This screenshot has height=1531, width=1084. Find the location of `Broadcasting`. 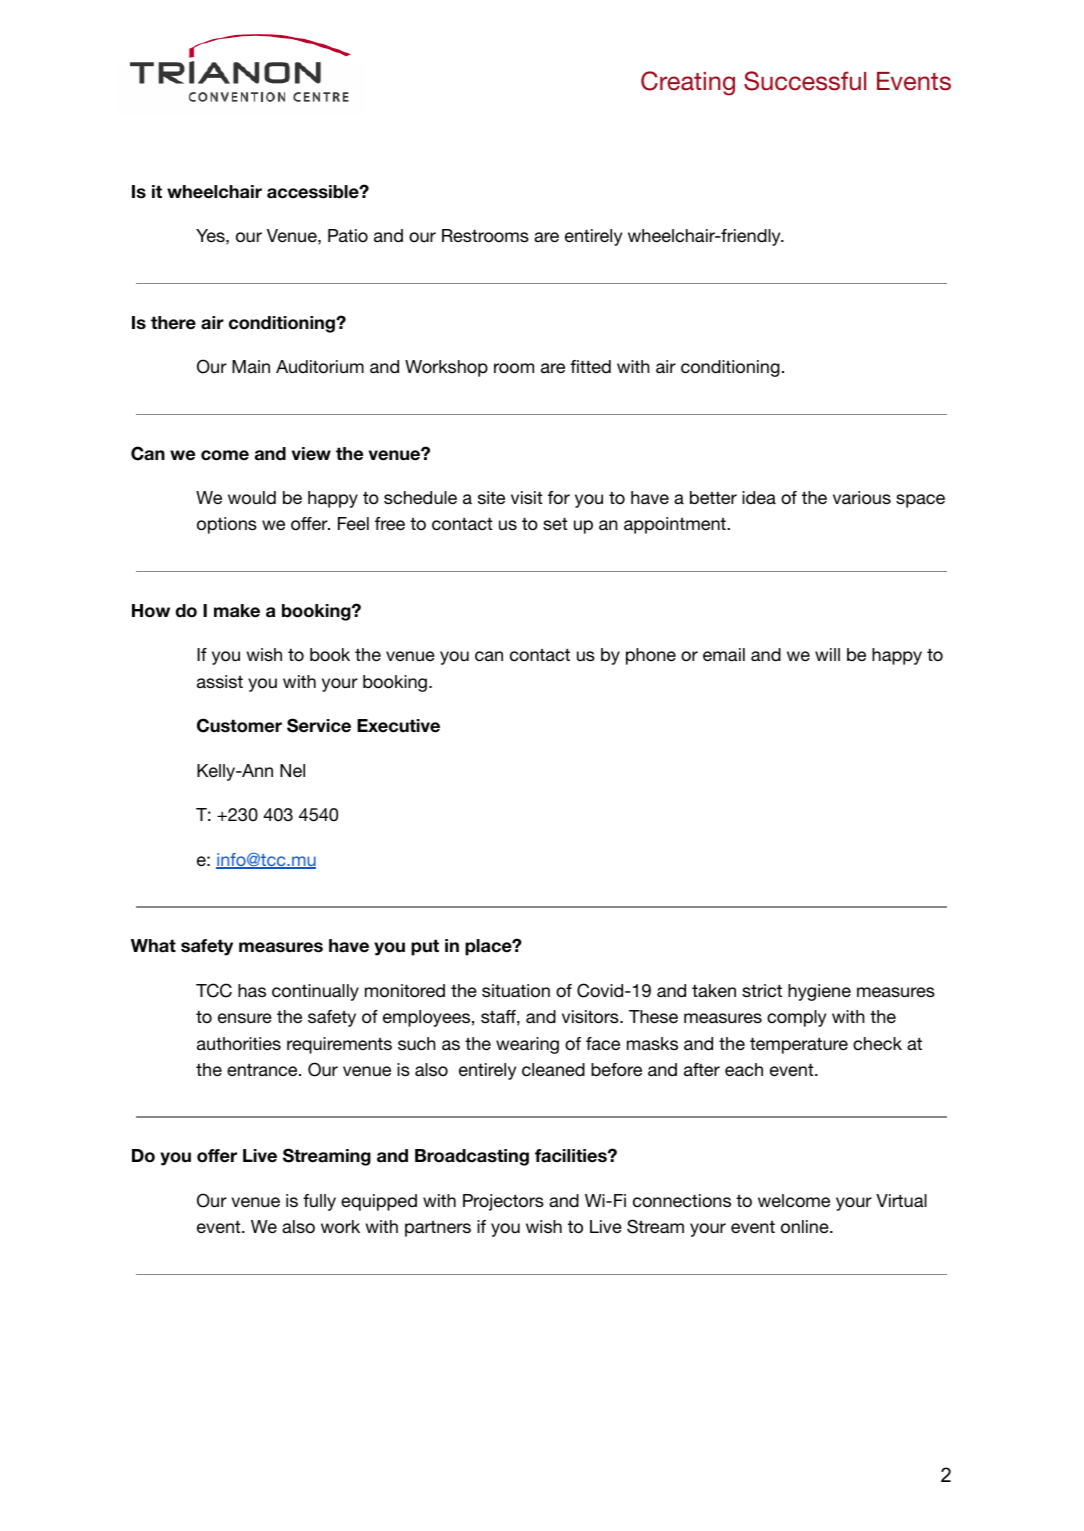

Broadcasting is located at coordinates (472, 1157).
